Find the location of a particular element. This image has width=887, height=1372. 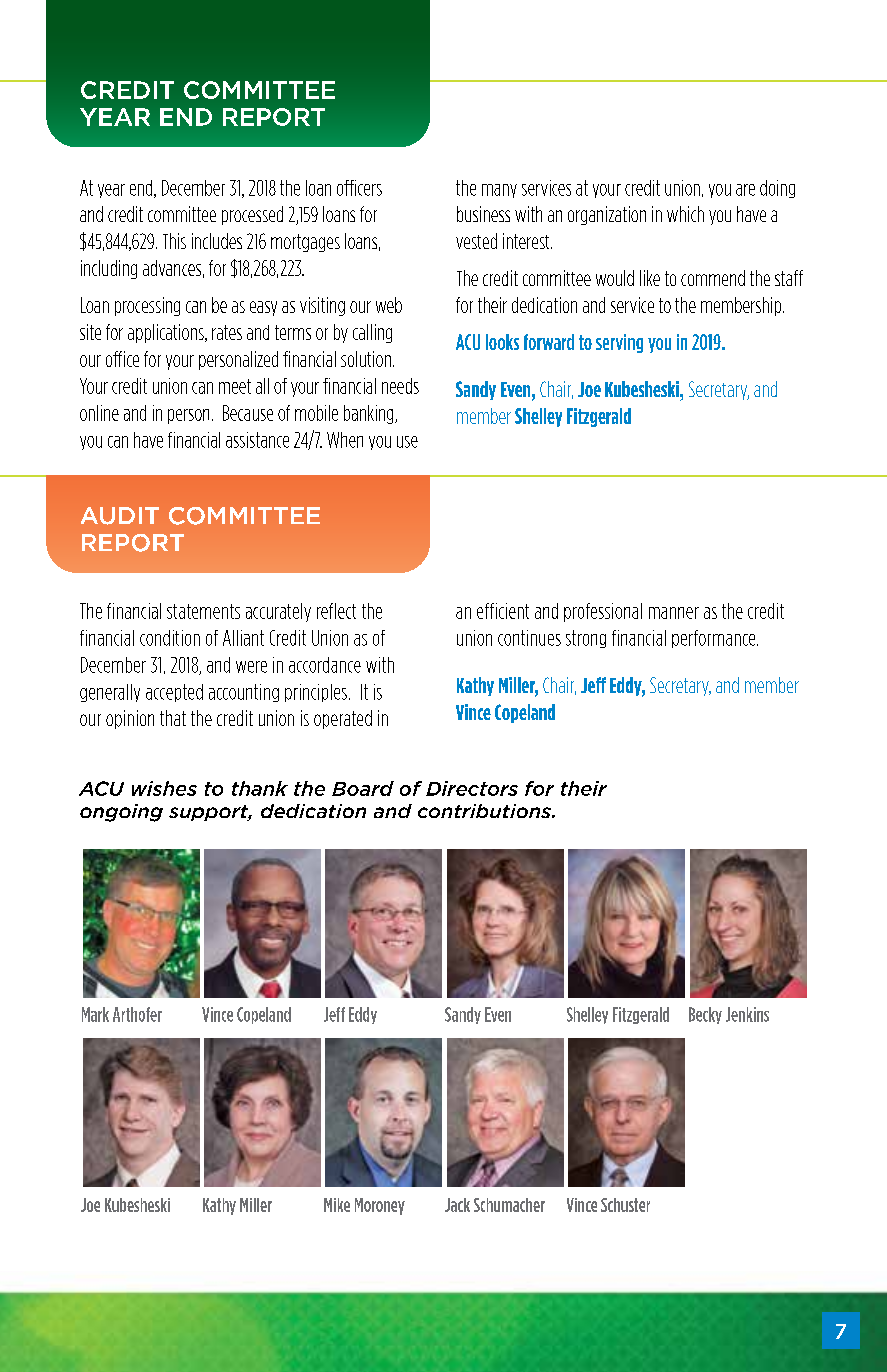

Becky is located at coordinates (705, 1015).
